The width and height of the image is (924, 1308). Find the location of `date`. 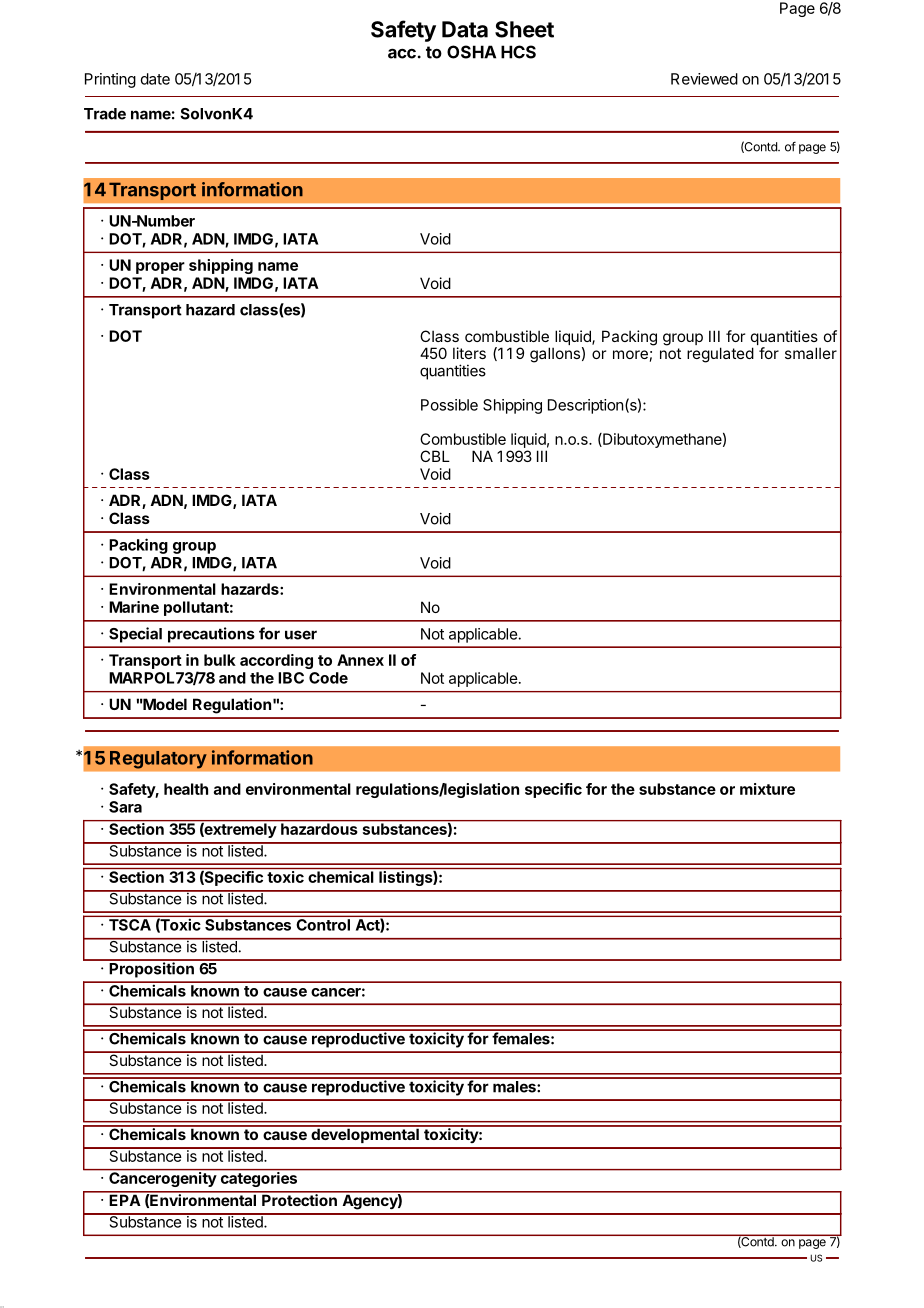

date is located at coordinates (155, 79).
